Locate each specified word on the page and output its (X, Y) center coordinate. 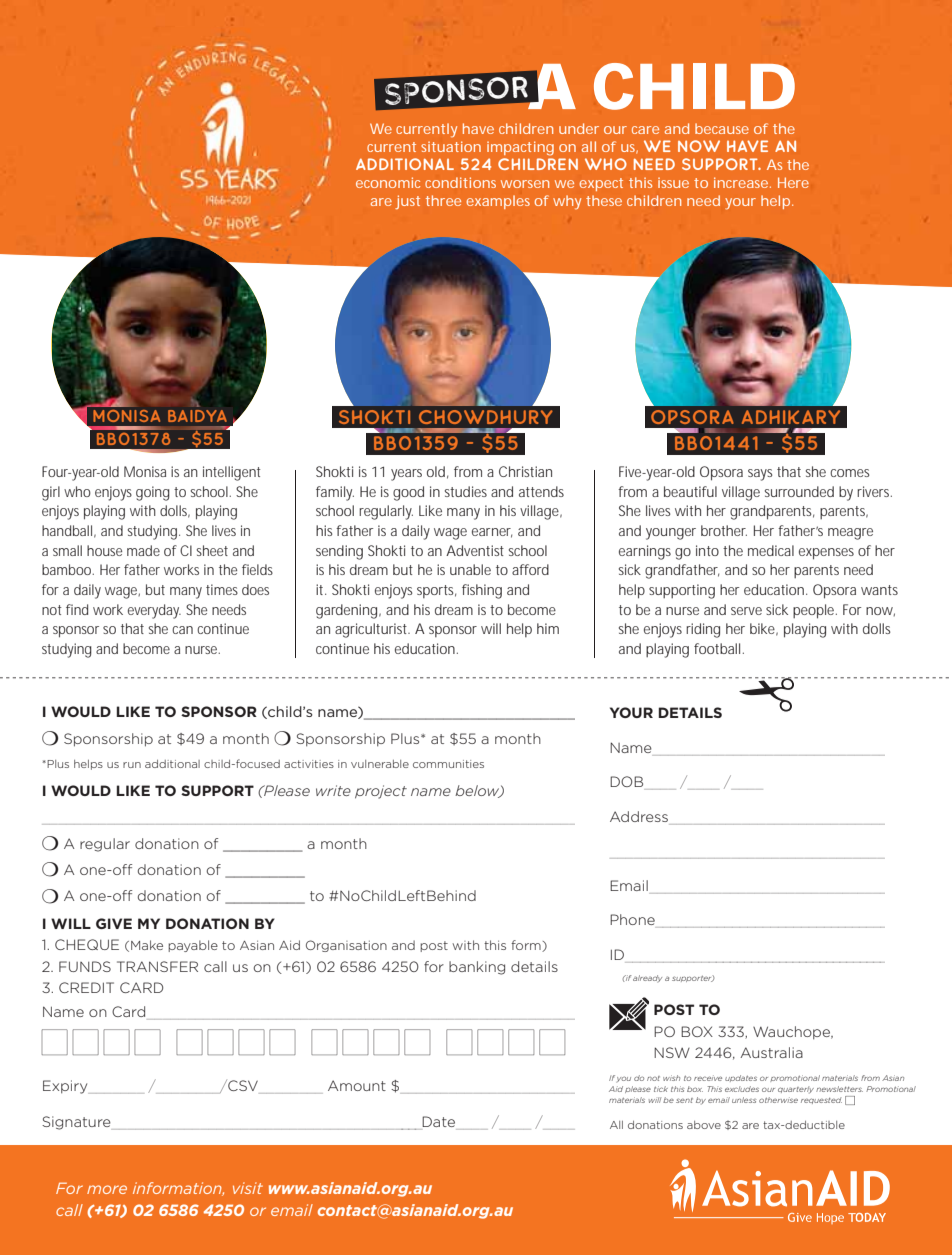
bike (764, 629)
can (182, 630)
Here (793, 182)
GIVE (114, 923)
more (107, 1189)
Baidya (197, 416)
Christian (525, 471)
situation (451, 146)
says (760, 475)
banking (477, 968)
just (407, 202)
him (548, 628)
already (647, 979)
